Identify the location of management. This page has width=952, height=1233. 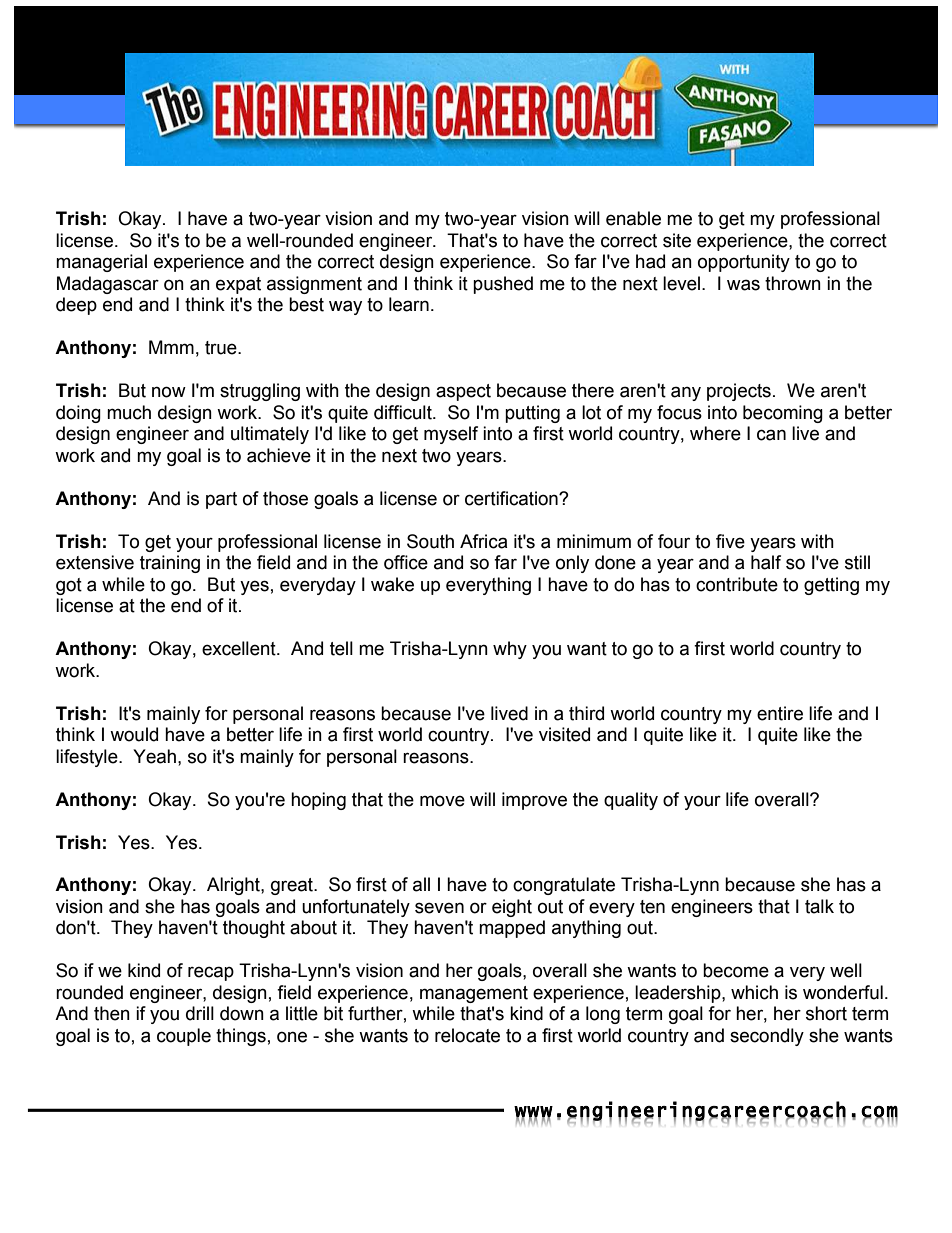
(474, 994).
